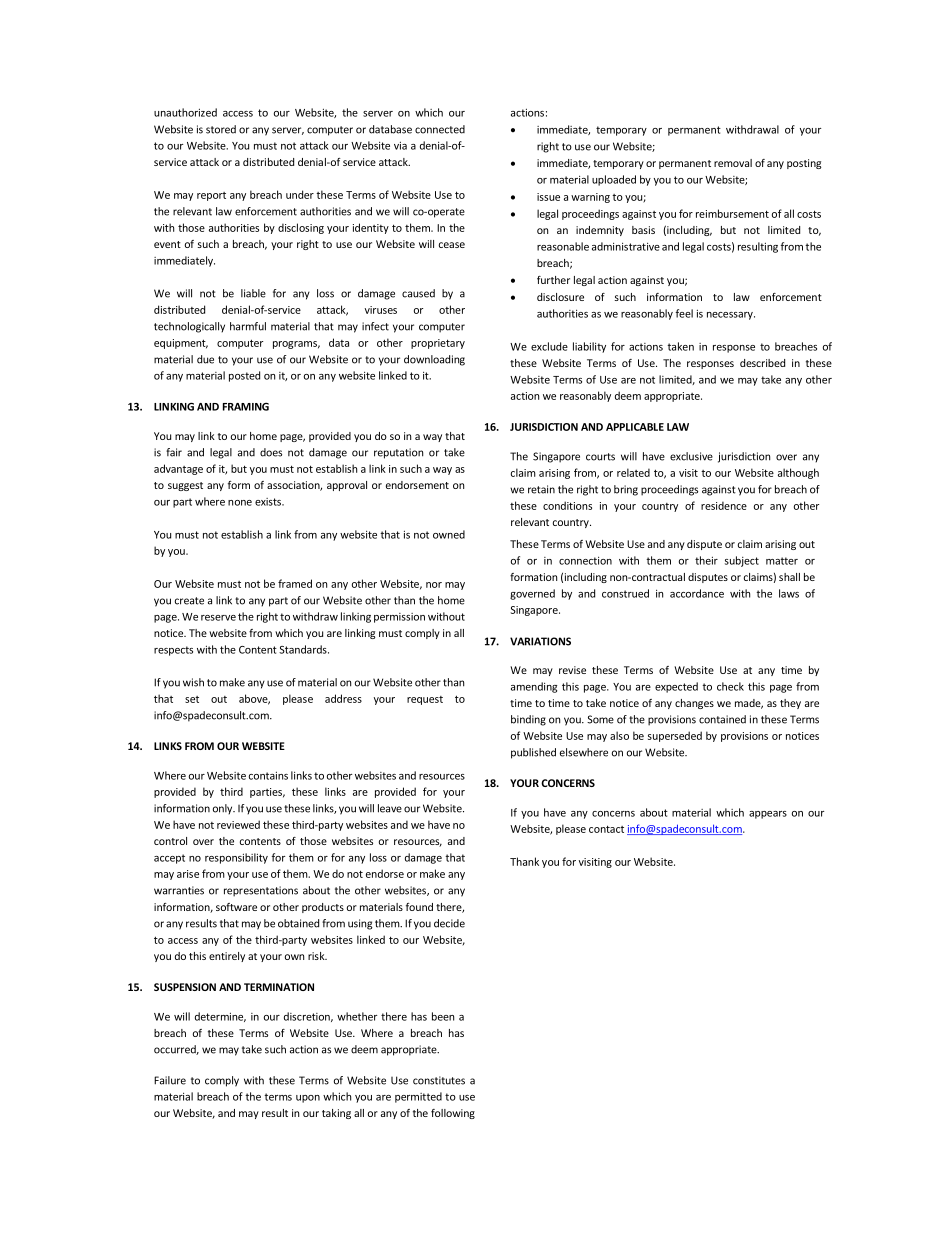  Describe the element at coordinates (439, 1080) in the screenshot. I see `constitutes` at that location.
